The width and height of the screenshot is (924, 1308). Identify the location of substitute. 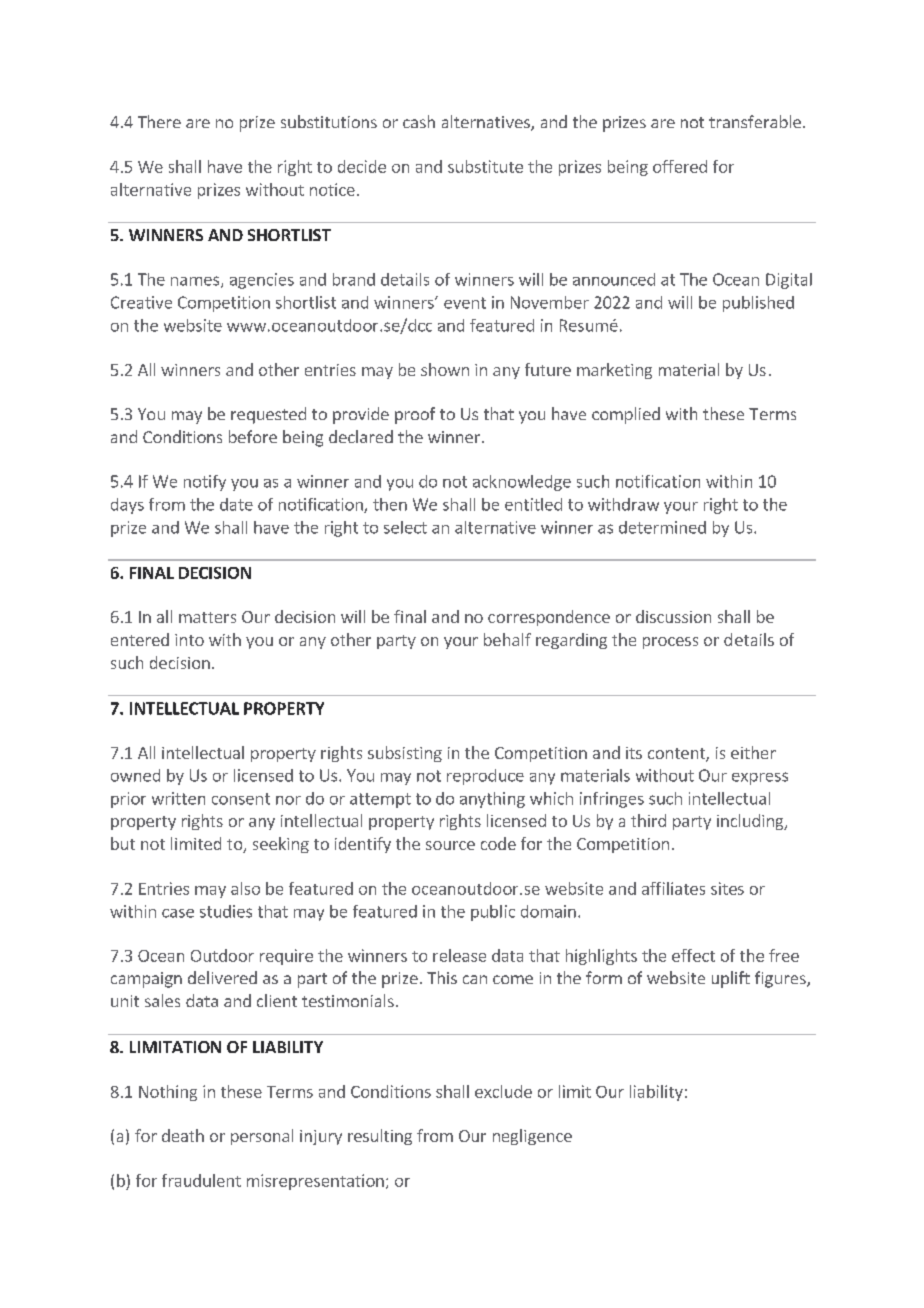
(485, 166).
